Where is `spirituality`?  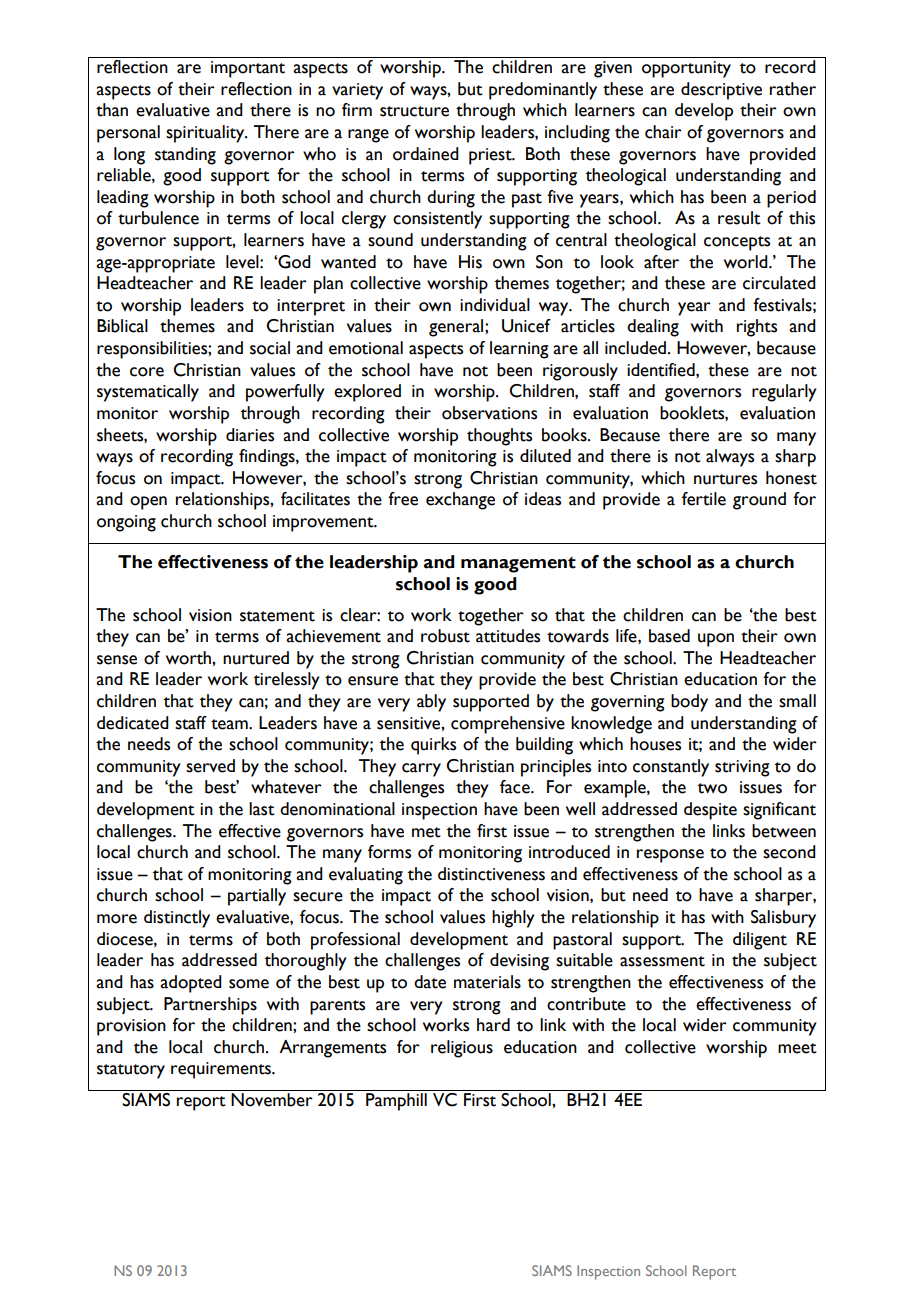
spirituality is located at coordinates (206, 134).
